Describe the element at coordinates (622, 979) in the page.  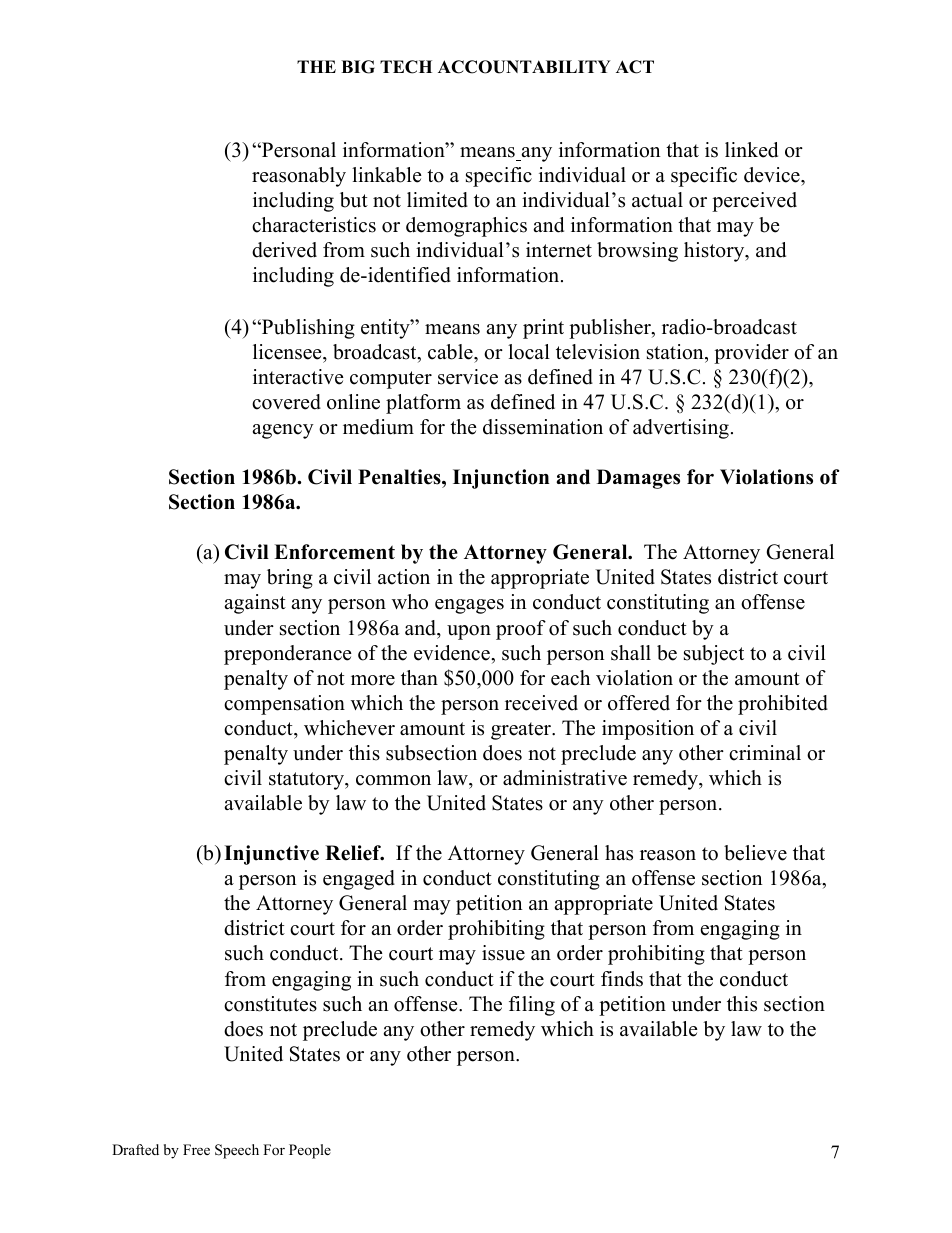
I see `finds` at that location.
